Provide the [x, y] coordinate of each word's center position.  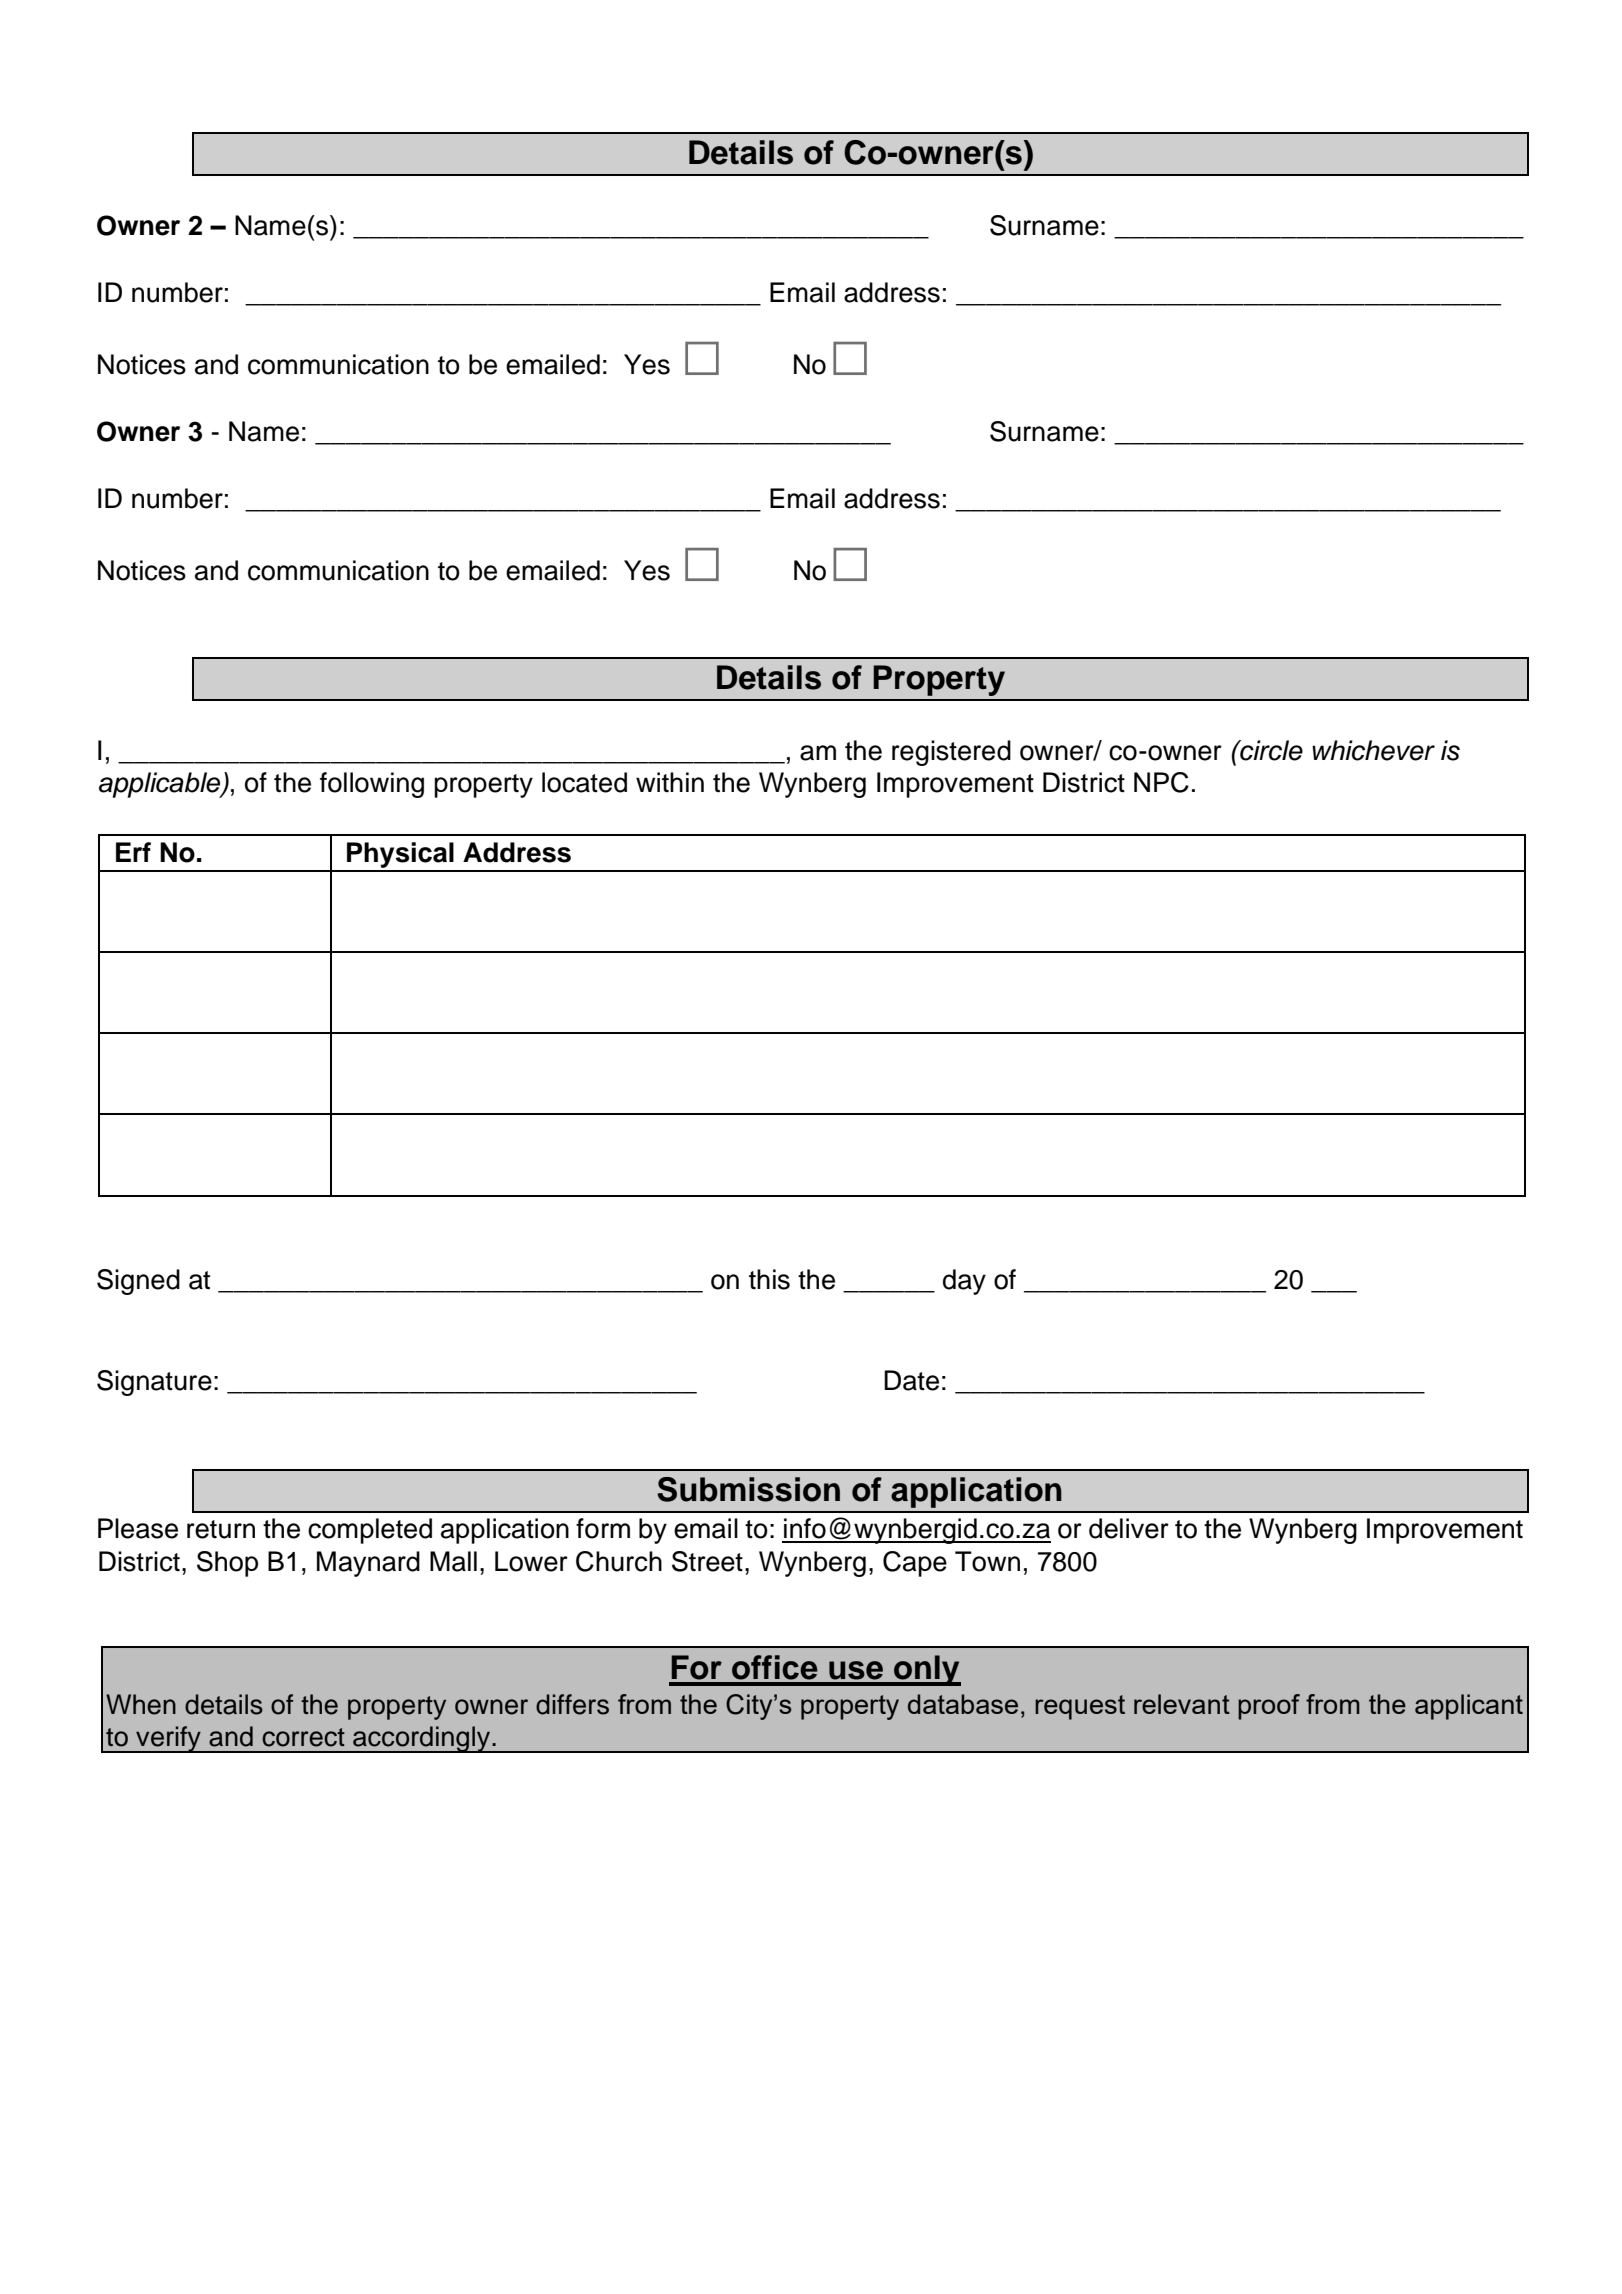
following [372, 785]
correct [303, 1737]
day [964, 1282]
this [769, 1279]
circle [1270, 750]
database [963, 1704]
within [670, 782]
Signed [138, 1282]
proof [1269, 1707]
